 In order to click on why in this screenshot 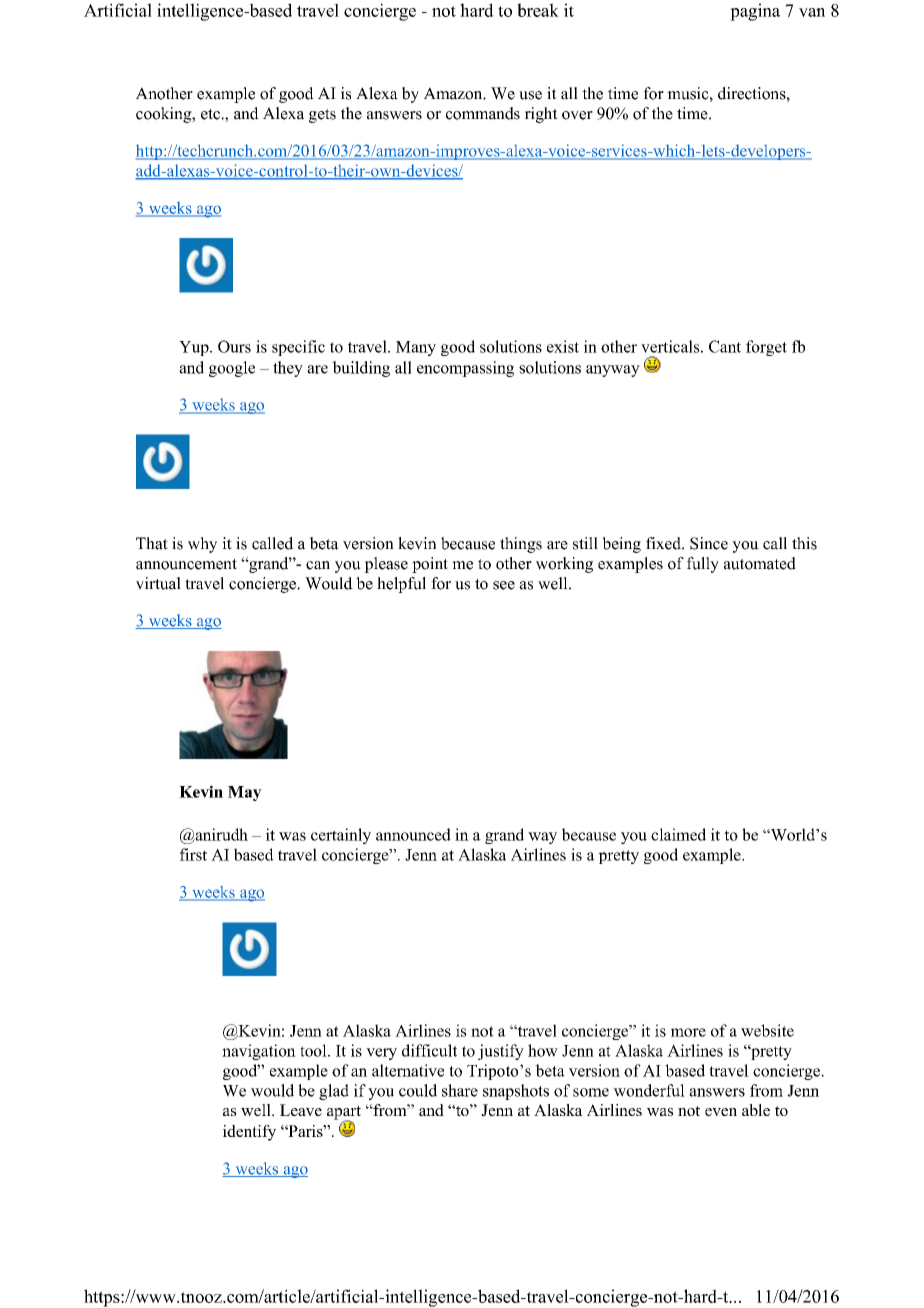, I will do `click(202, 545)`.
